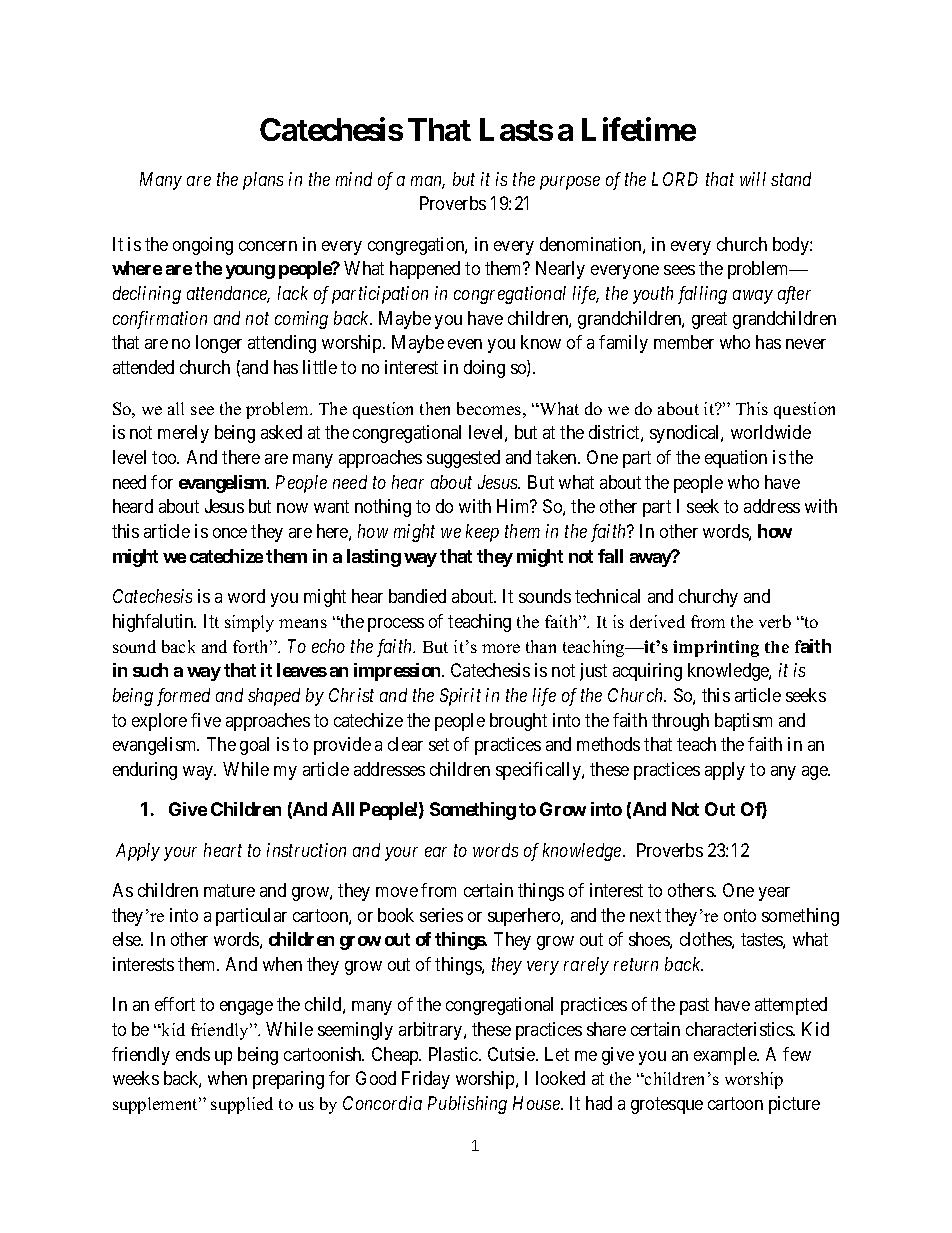 The height and width of the image is (1233, 952). I want to click on more, so click(501, 648).
